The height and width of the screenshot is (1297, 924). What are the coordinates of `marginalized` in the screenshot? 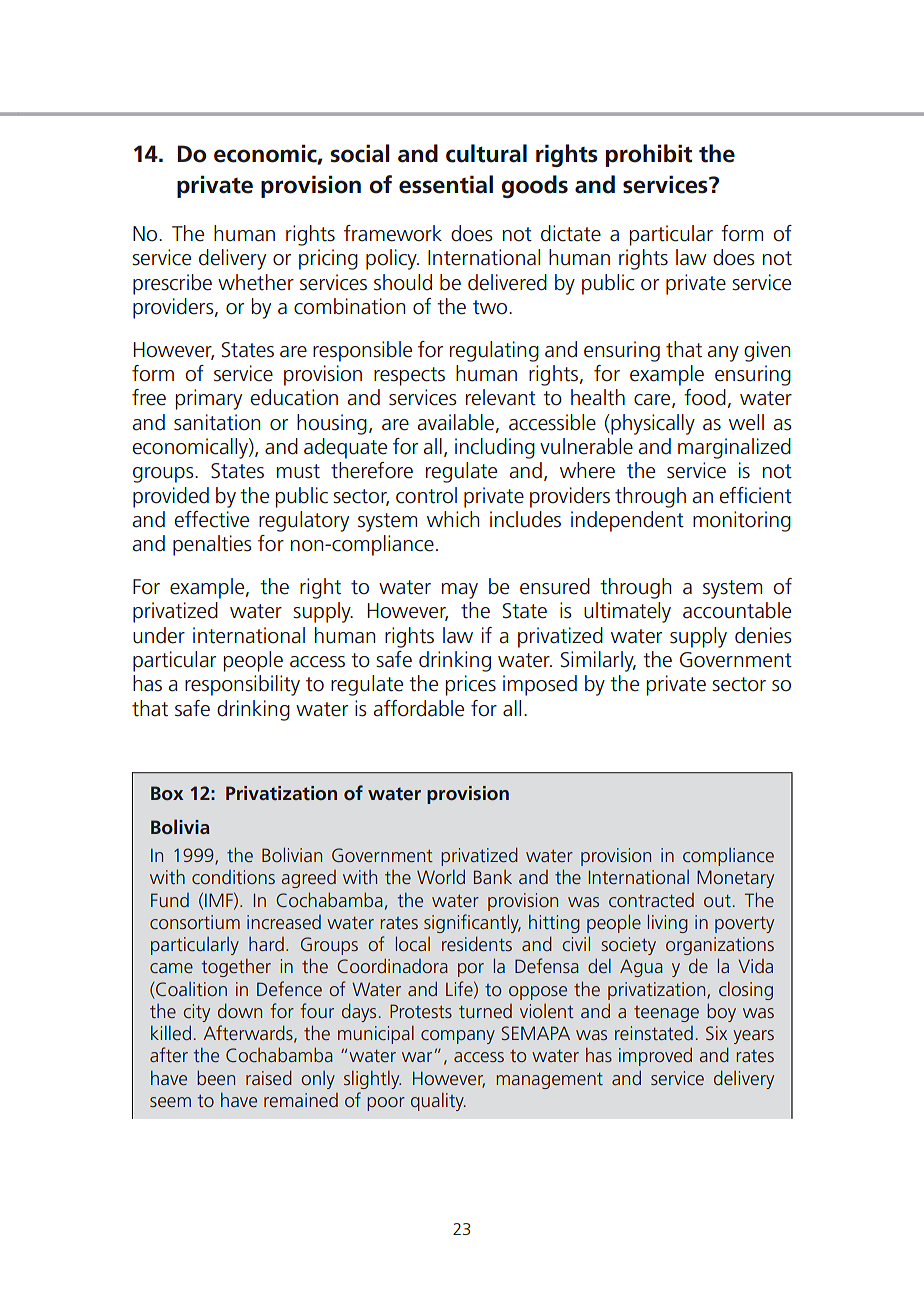 It's located at (734, 448).
